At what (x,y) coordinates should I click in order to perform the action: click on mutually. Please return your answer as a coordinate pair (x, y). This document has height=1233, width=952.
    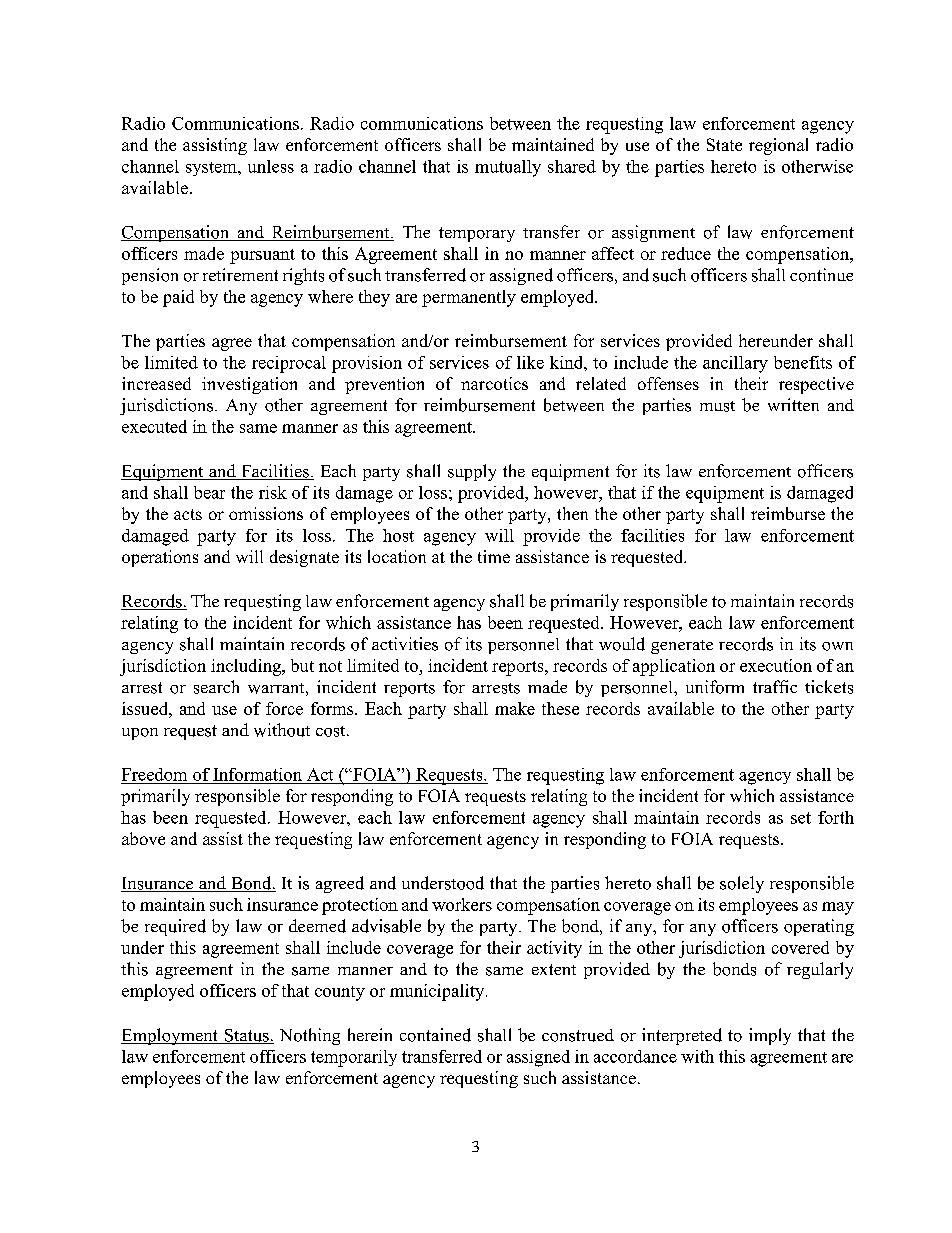
    Looking at the image, I should click on (508, 168).
